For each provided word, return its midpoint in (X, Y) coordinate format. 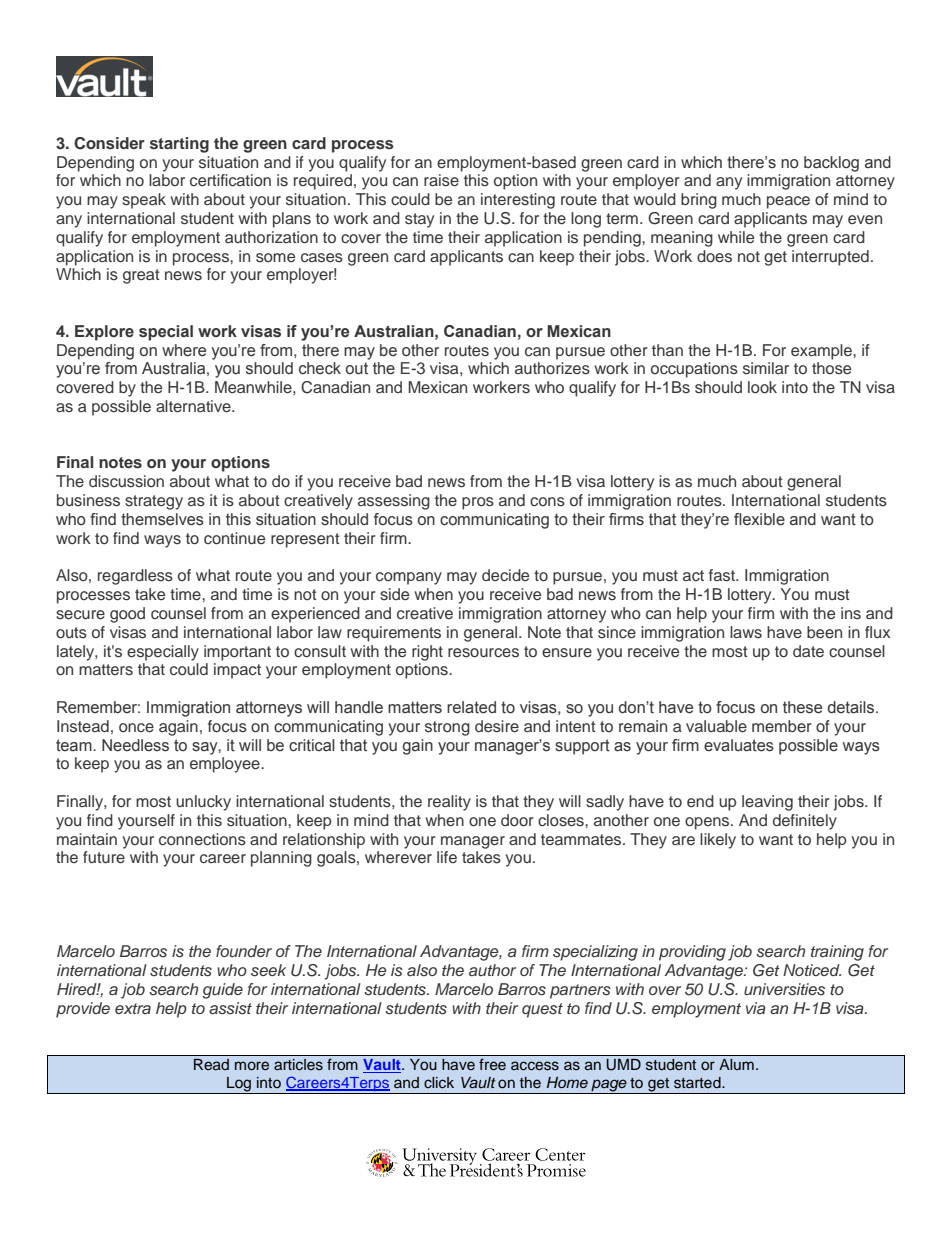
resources (483, 653)
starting (179, 145)
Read (211, 1064)
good (127, 615)
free (492, 1064)
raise (441, 180)
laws (746, 632)
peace (788, 202)
